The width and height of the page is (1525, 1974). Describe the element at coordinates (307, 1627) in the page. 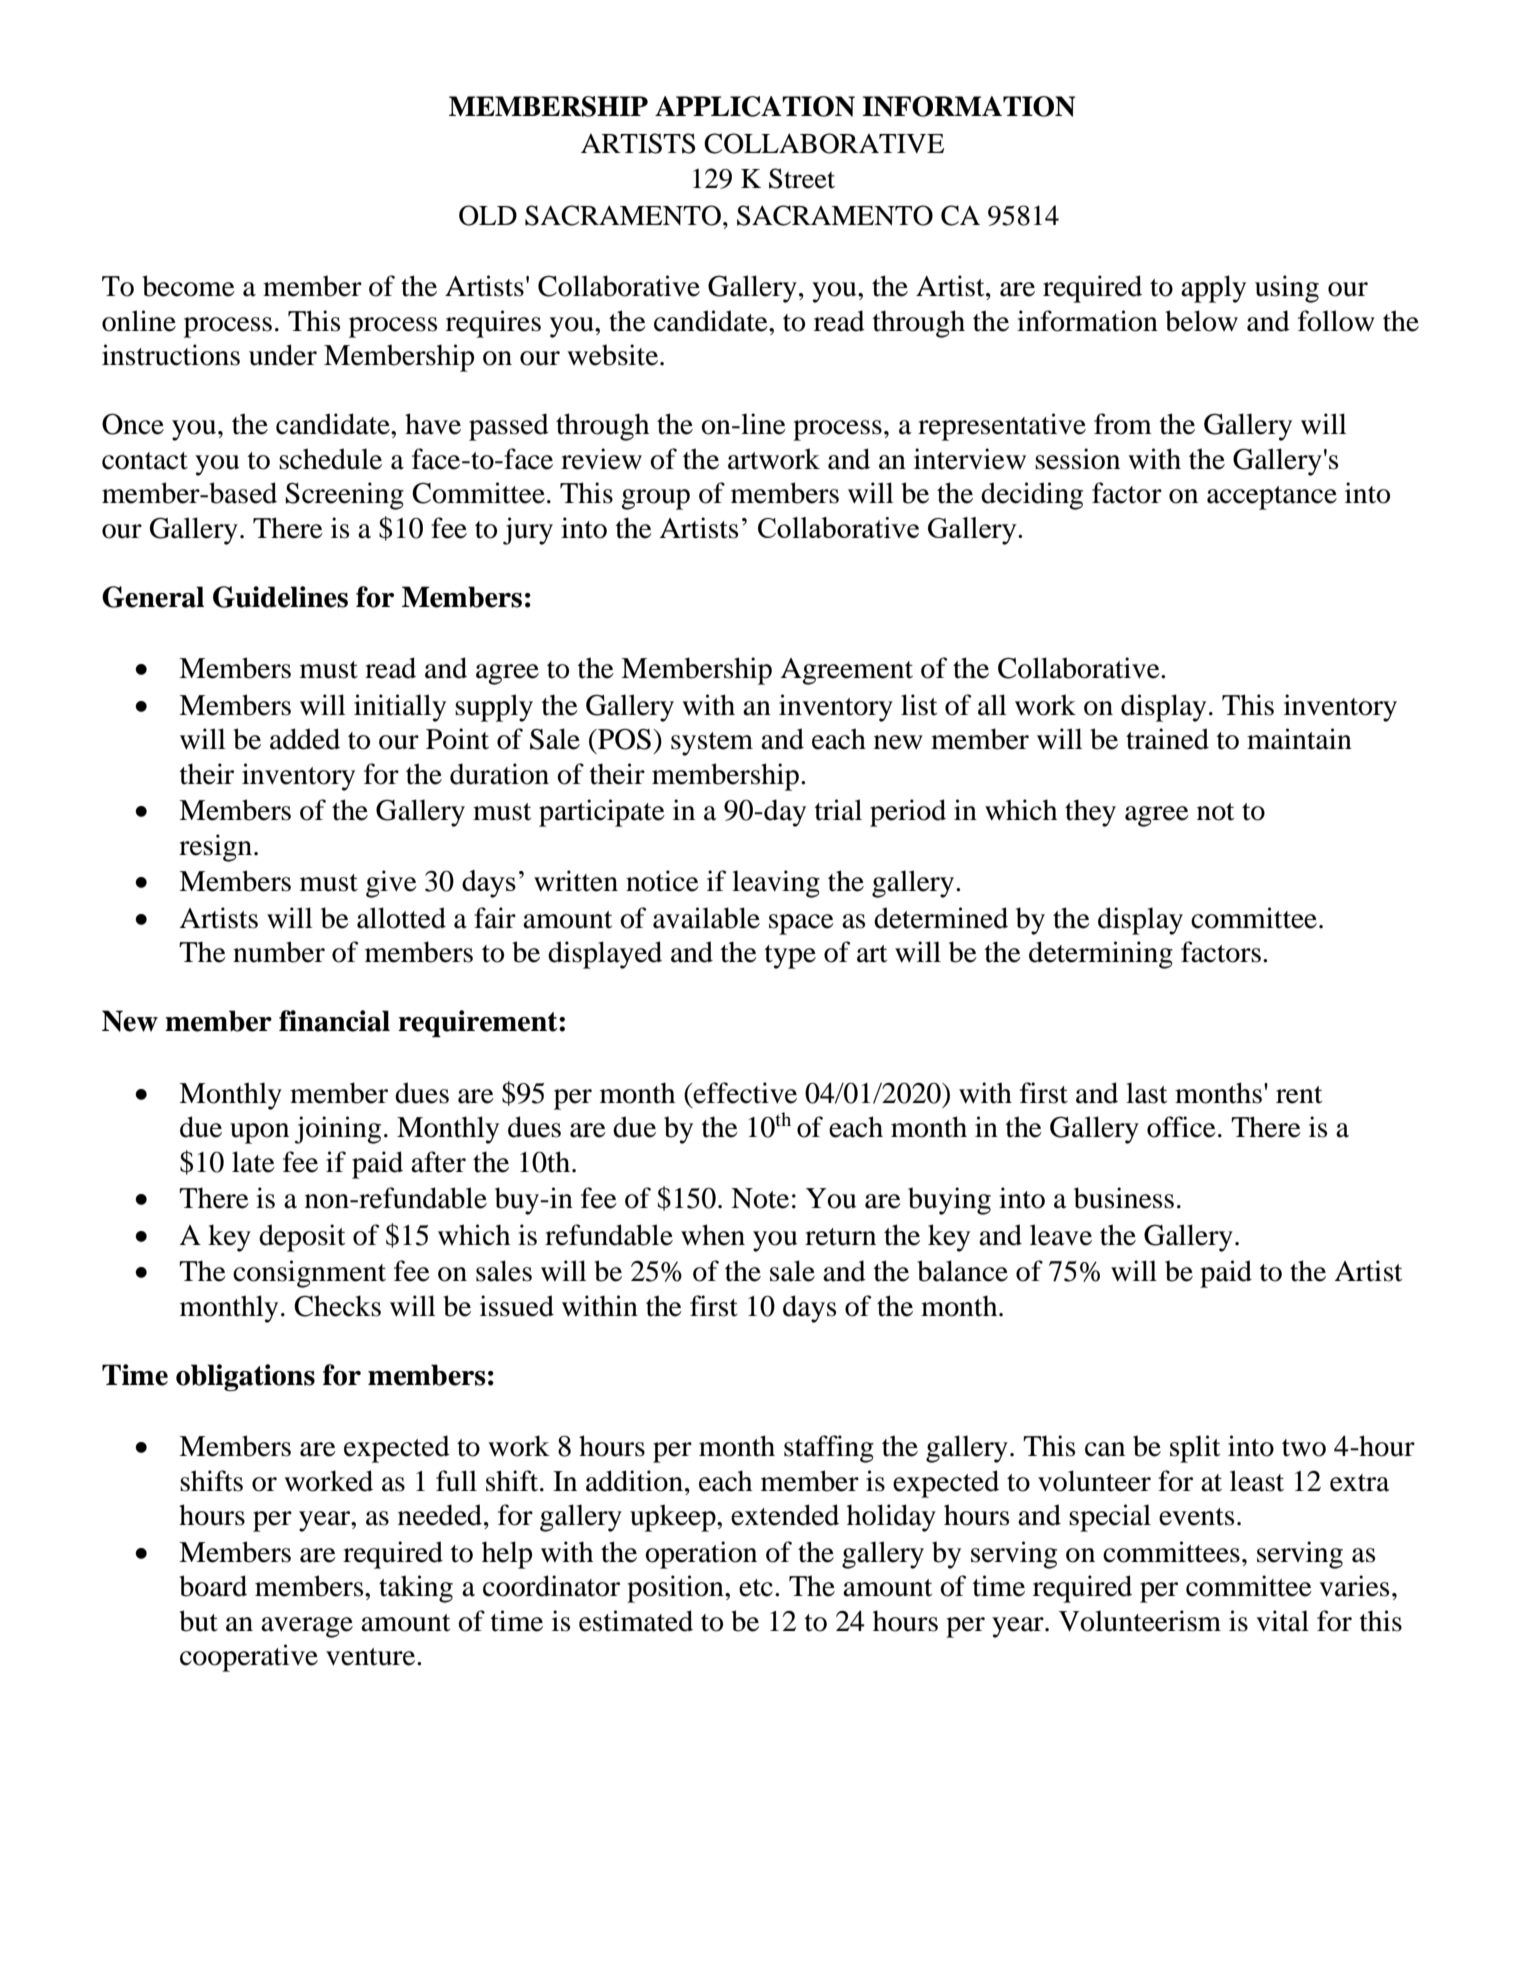

I see `average` at that location.
